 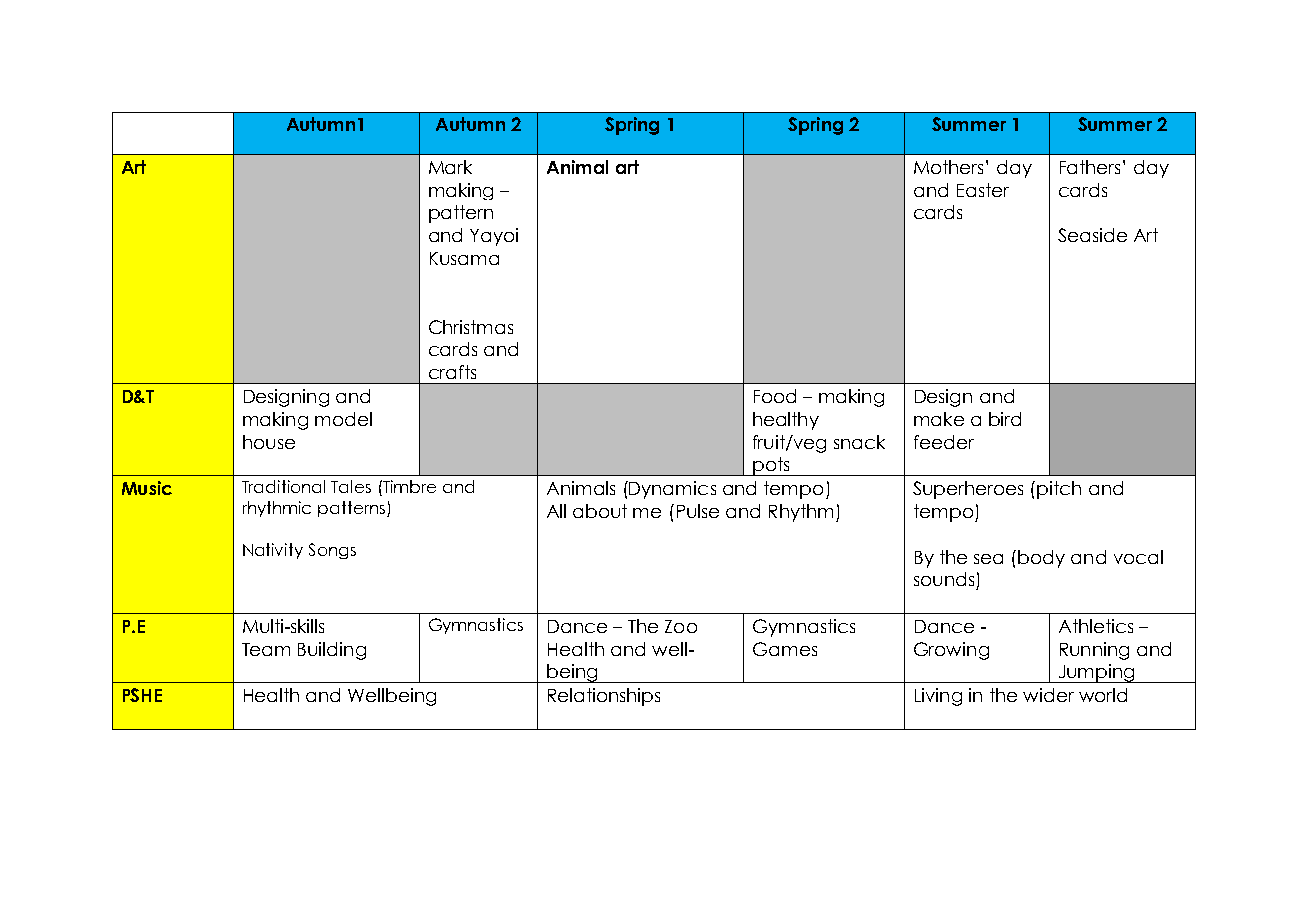 What do you see at coordinates (269, 442) in the page?
I see `house` at bounding box center [269, 442].
